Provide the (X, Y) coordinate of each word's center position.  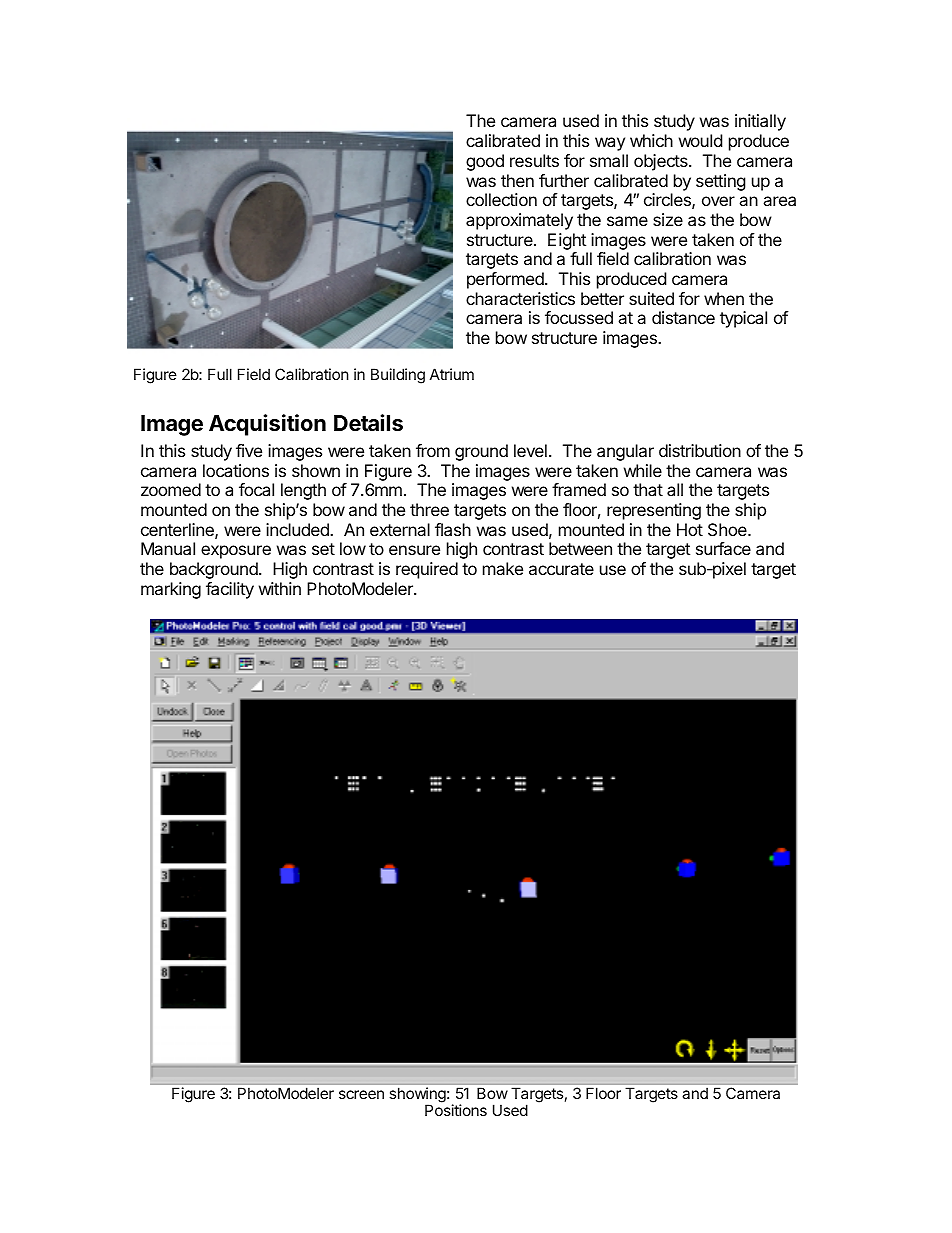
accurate (561, 569)
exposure (236, 552)
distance (683, 317)
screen (361, 1094)
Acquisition (267, 425)
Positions (456, 1110)
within (280, 588)
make (503, 568)
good (485, 162)
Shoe (728, 529)
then (517, 180)
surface (723, 548)
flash (453, 529)
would (700, 140)
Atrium (452, 374)
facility (230, 590)
